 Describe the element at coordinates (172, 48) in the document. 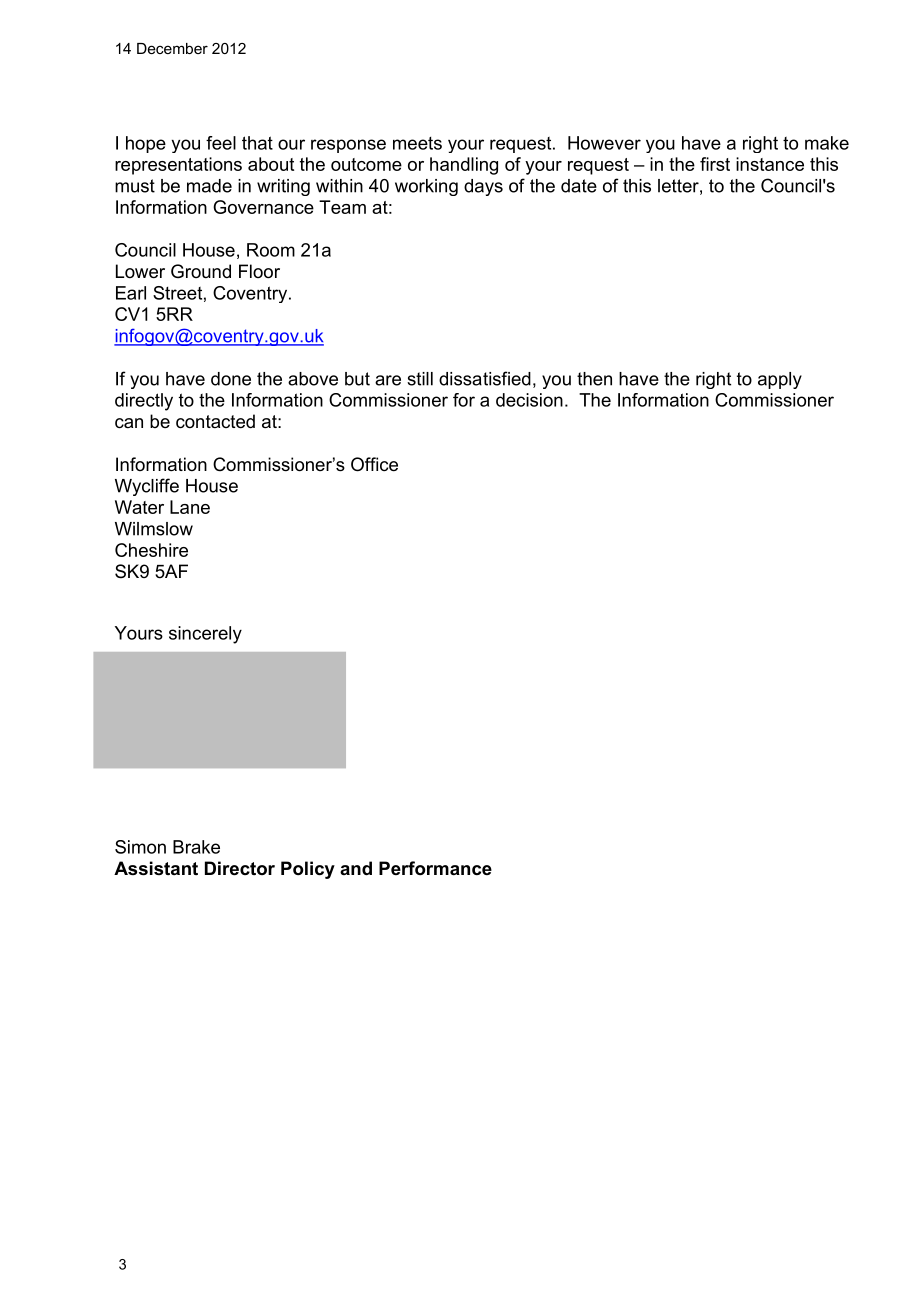

I see `December` at that location.
